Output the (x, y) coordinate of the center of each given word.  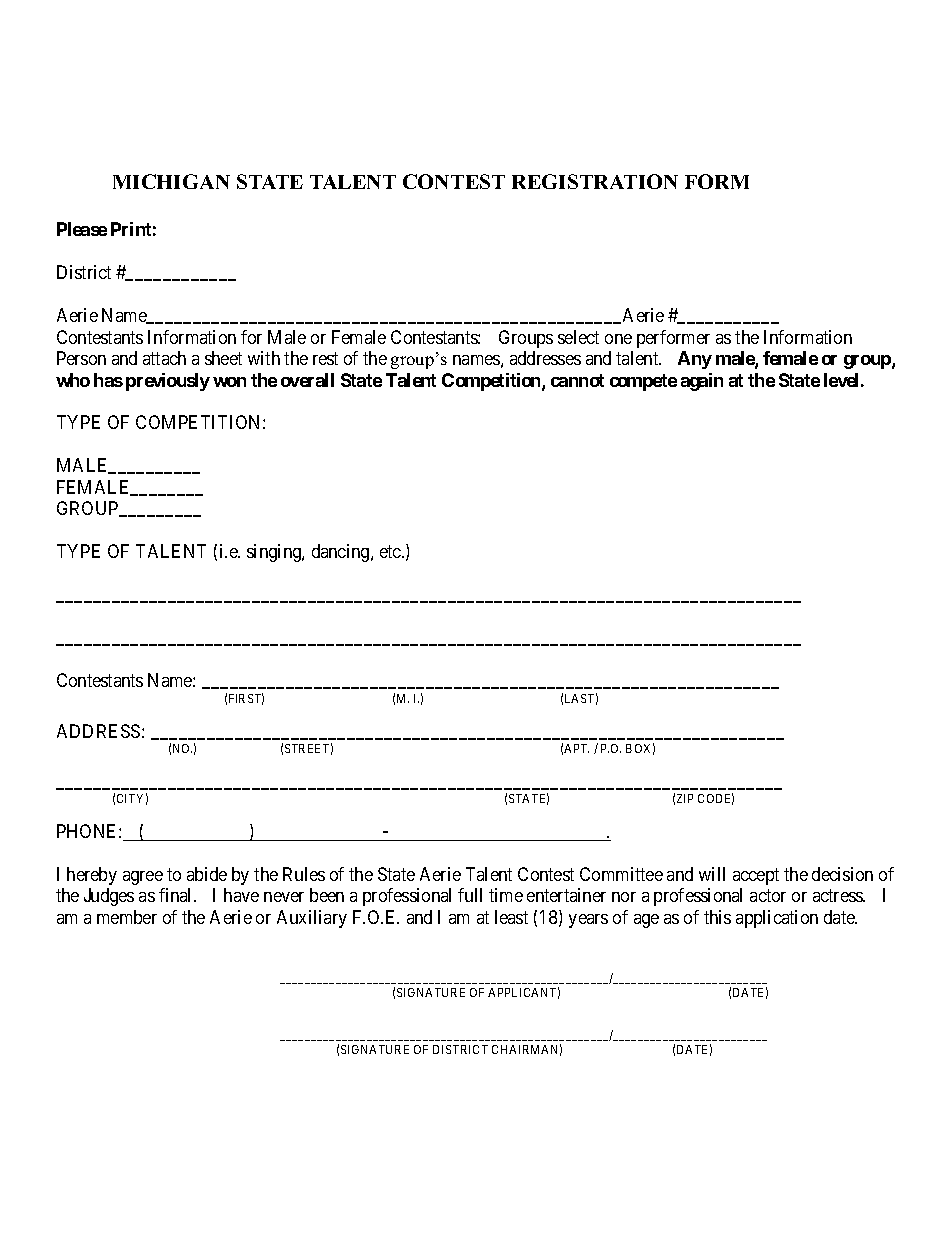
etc (391, 552)
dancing (342, 553)
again (702, 382)
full (470, 895)
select (578, 337)
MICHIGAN (171, 181)
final (177, 895)
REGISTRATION (595, 181)
